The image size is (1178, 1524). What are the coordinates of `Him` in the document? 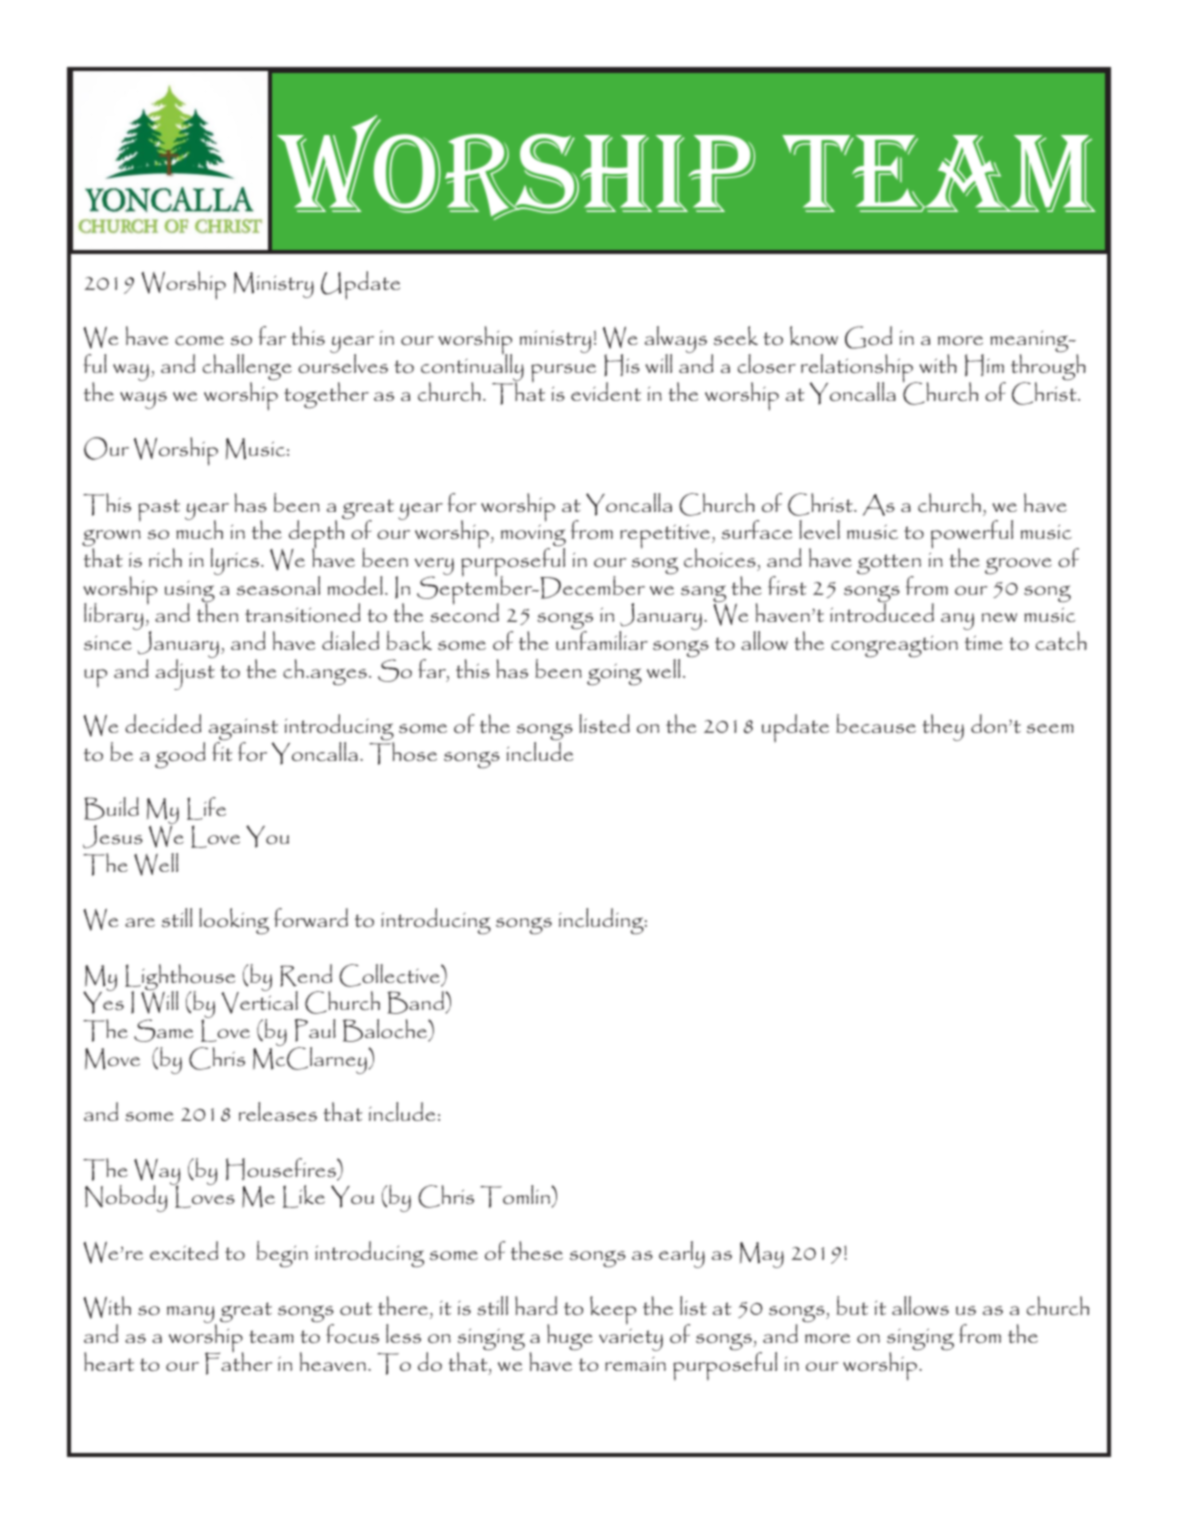 It's located at (984, 365).
